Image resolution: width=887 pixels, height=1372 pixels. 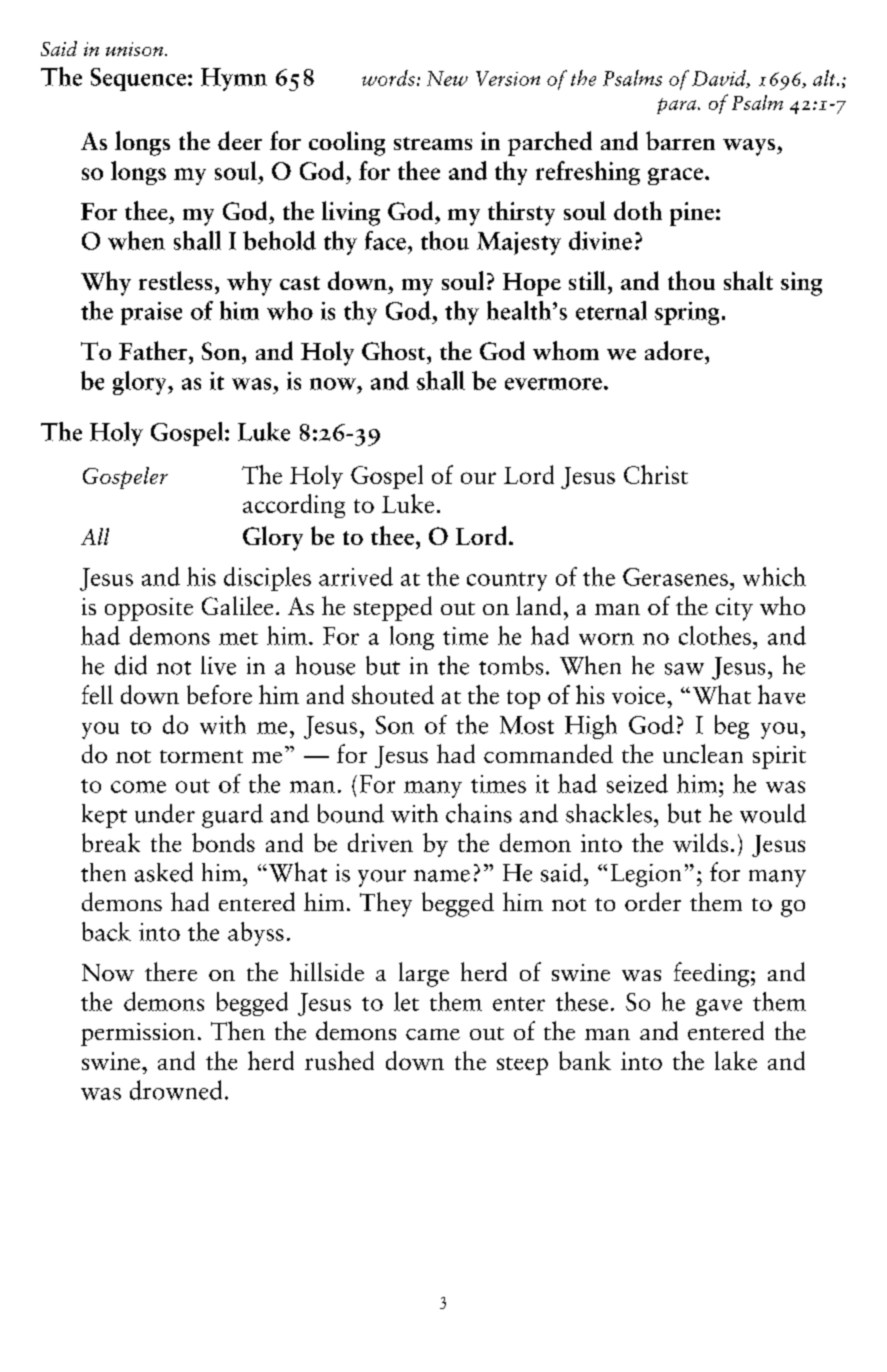 I want to click on para, so click(x=676, y=106).
